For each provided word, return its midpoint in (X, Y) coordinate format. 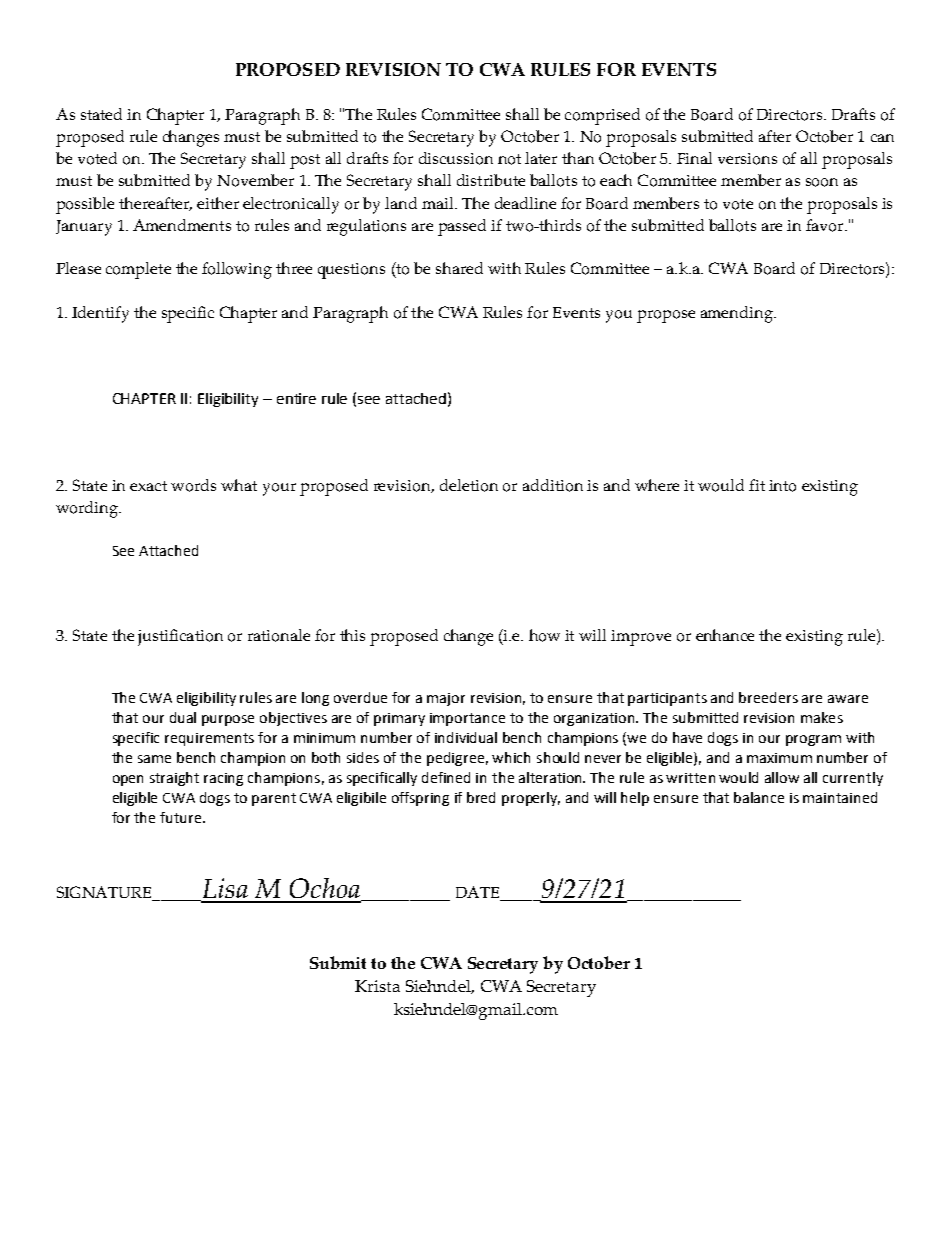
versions (747, 159)
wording (88, 509)
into (782, 486)
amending (738, 314)
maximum (779, 758)
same (154, 759)
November (255, 180)
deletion (469, 485)
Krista (377, 986)
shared (459, 268)
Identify (100, 314)
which (511, 757)
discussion (456, 158)
